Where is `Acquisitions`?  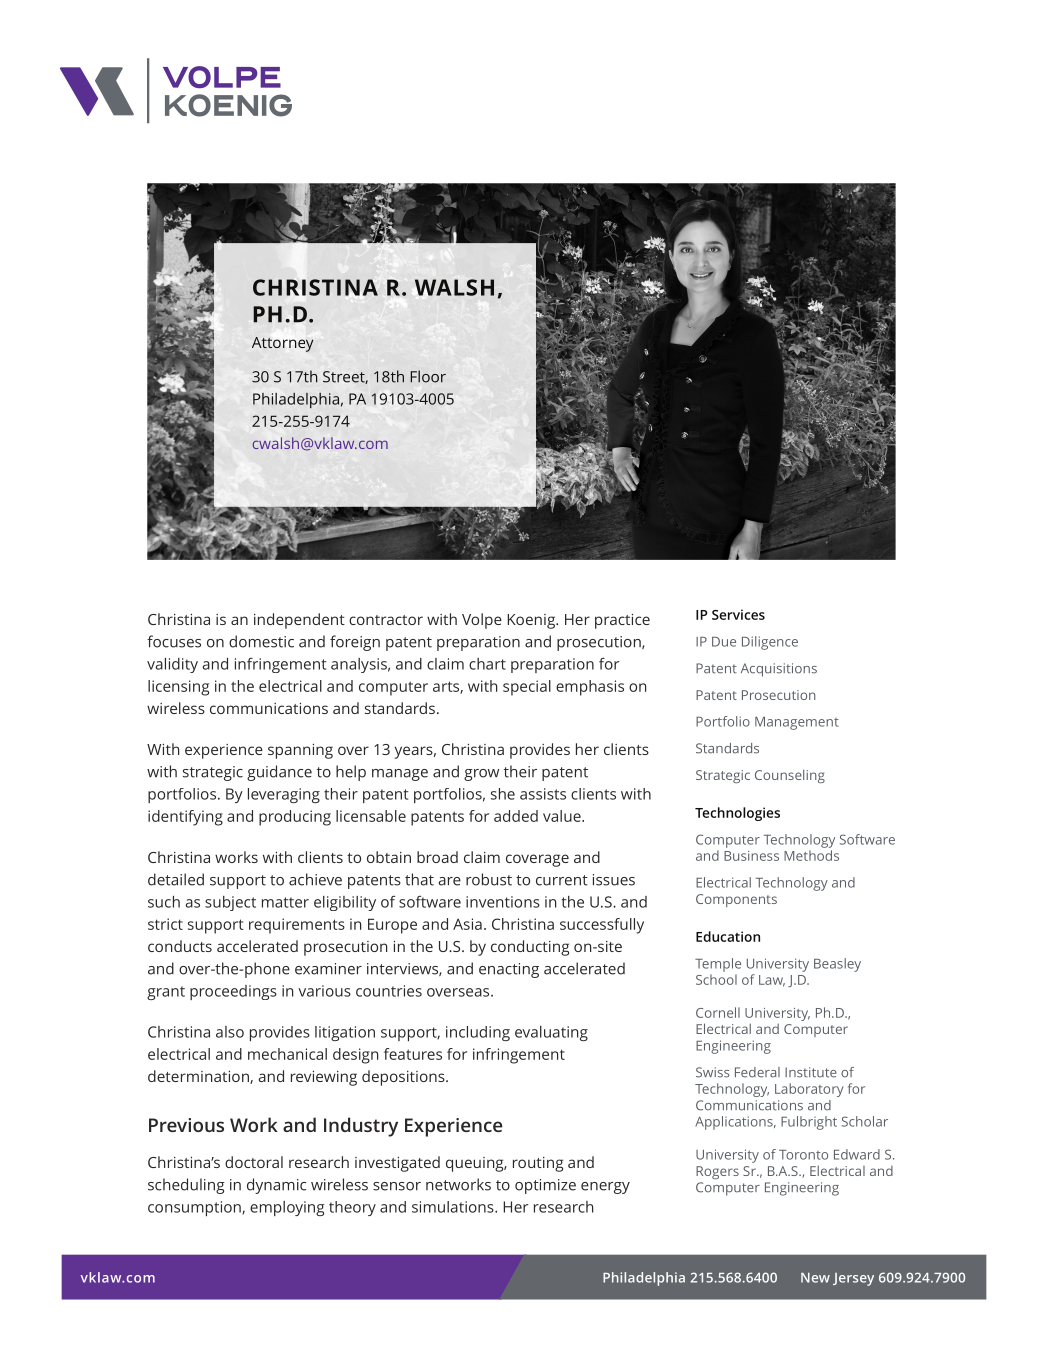 Acquisitions is located at coordinates (779, 670).
